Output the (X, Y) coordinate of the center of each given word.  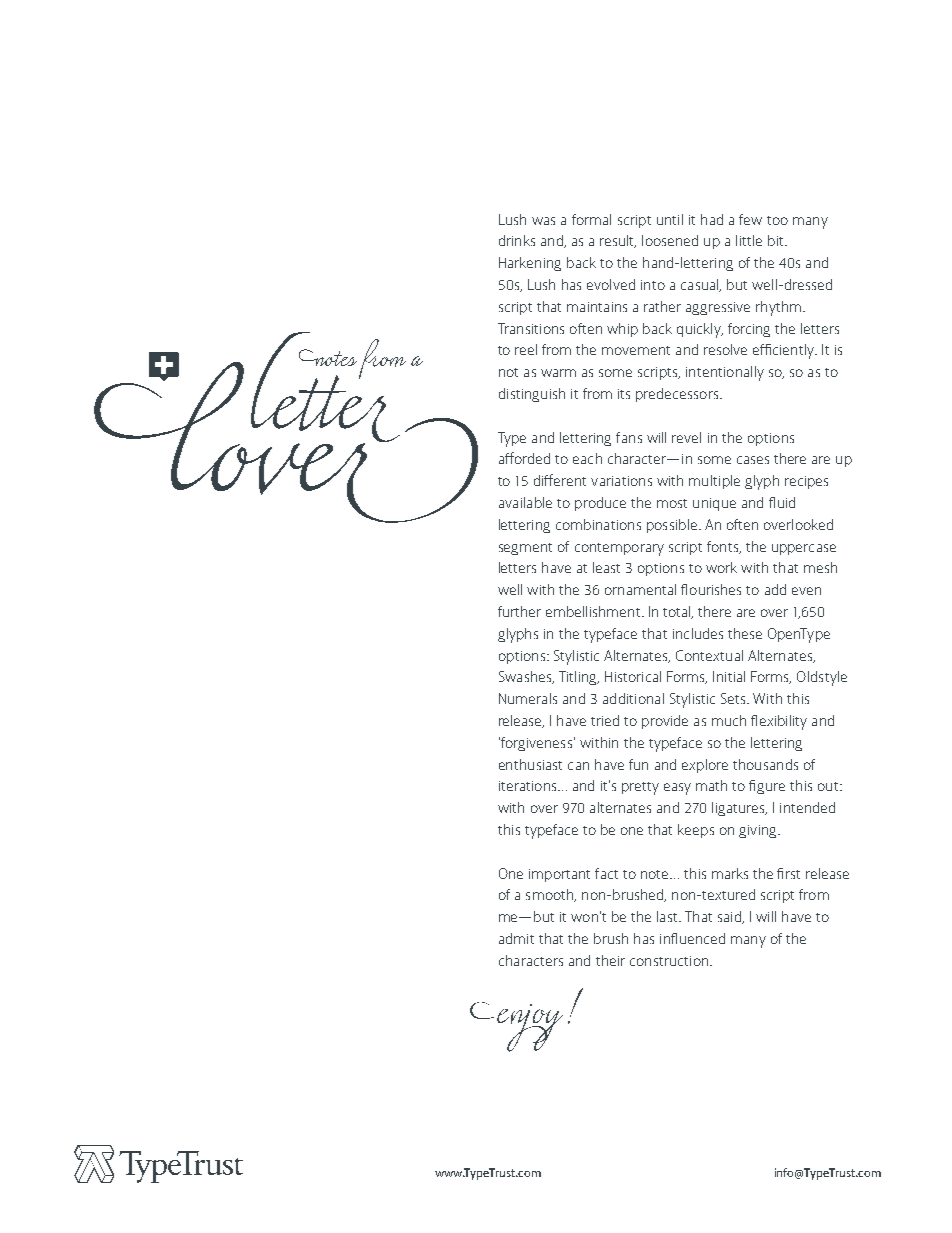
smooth (551, 895)
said (730, 917)
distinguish (532, 395)
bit (777, 240)
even (806, 591)
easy (677, 789)
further (519, 611)
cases (753, 460)
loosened (670, 240)
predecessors (677, 395)
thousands (765, 764)
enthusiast (530, 764)
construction (669, 961)
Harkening (530, 264)
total (678, 612)
